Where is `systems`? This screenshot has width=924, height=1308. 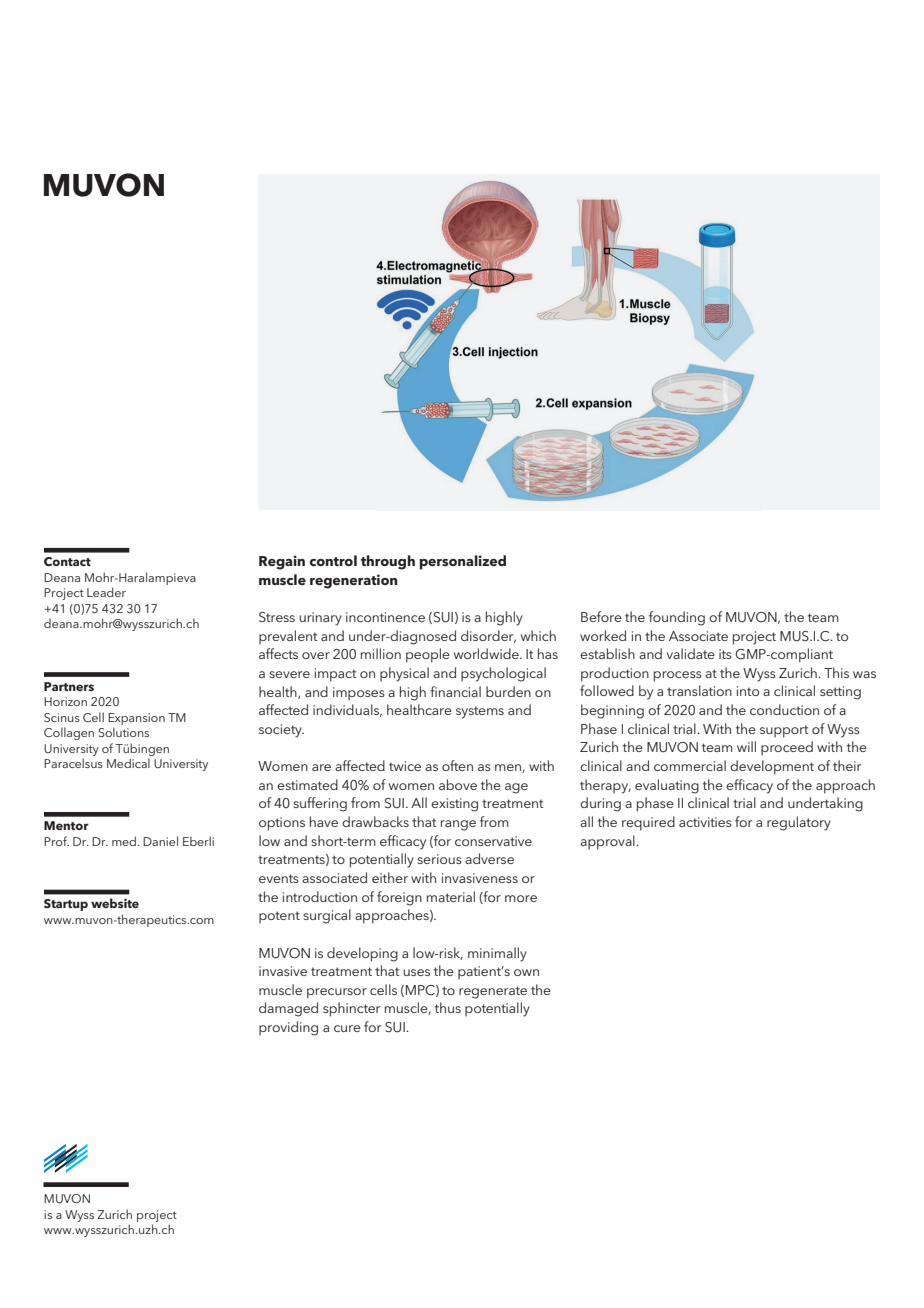 systems is located at coordinates (480, 712).
